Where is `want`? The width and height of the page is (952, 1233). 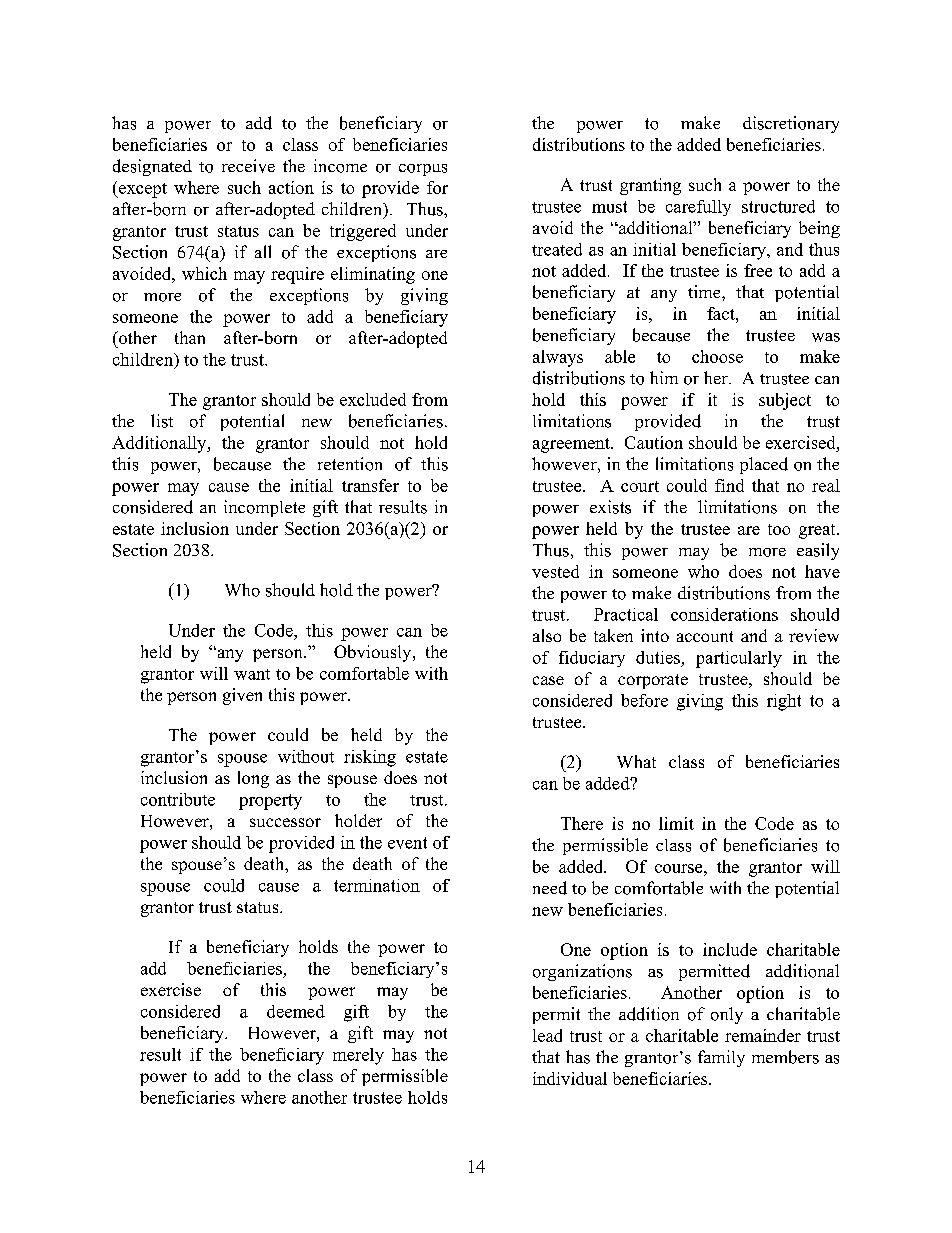 want is located at coordinates (252, 674).
